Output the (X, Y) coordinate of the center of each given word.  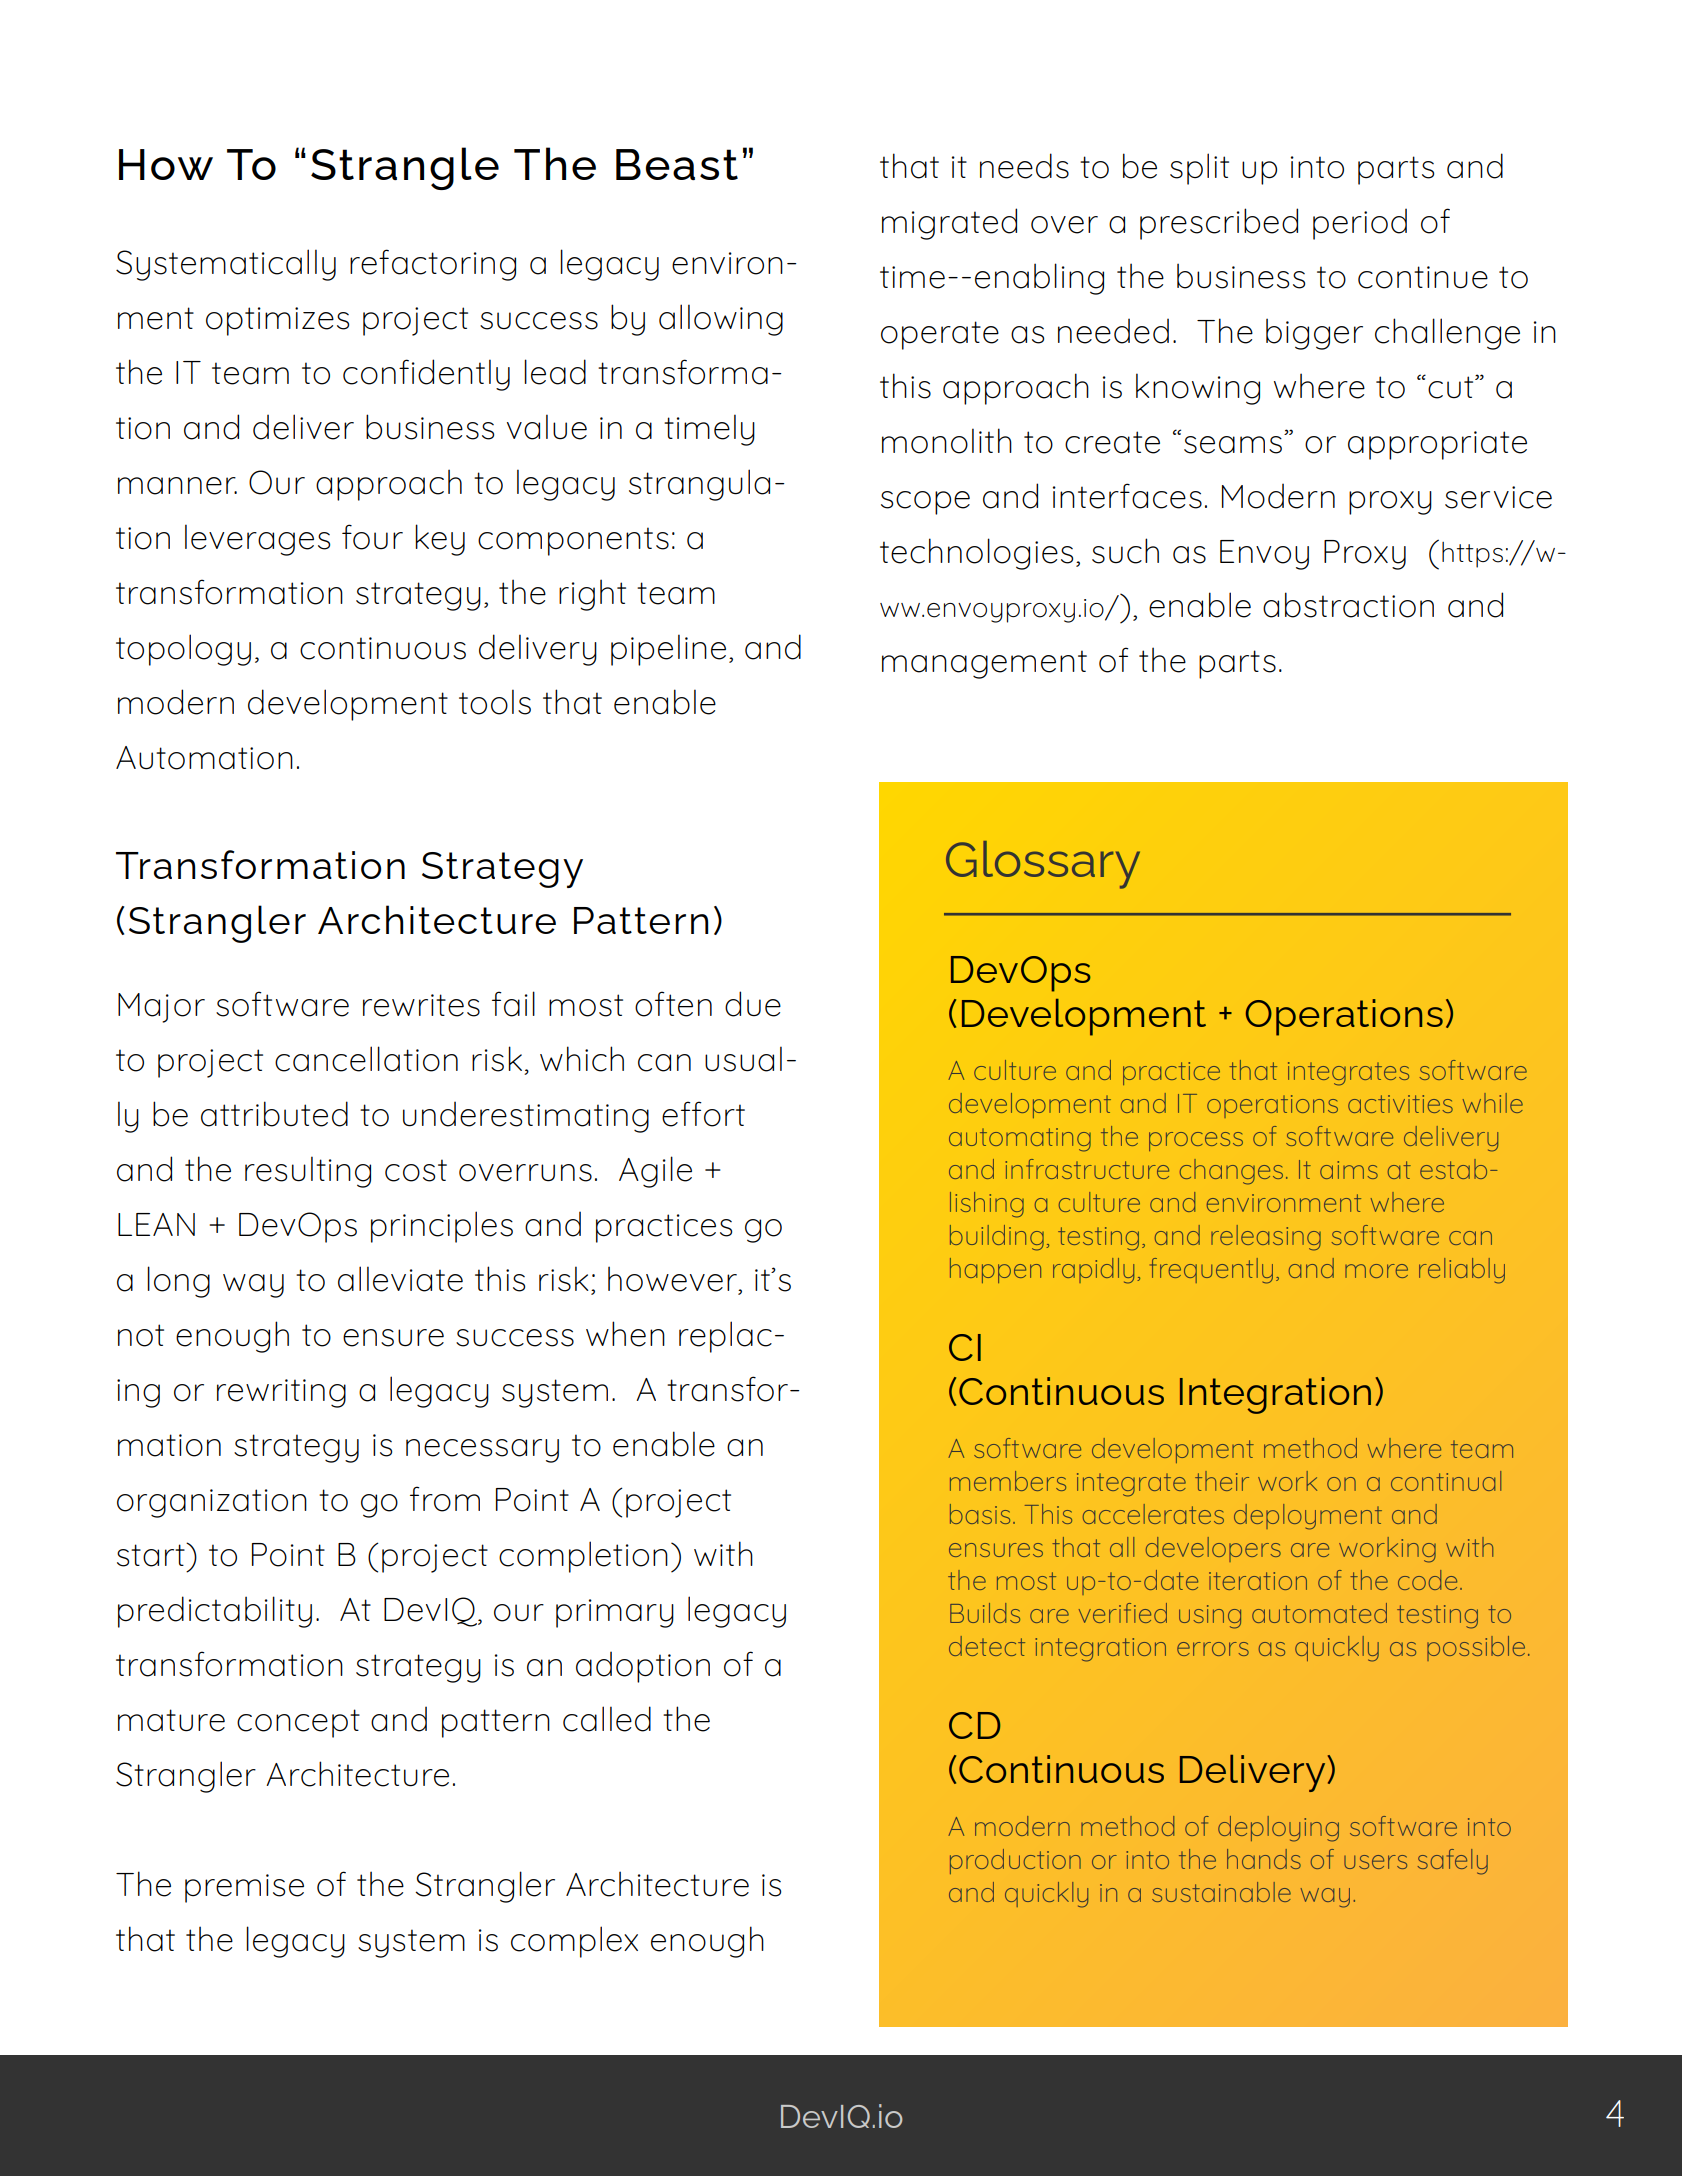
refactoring (433, 265)
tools (495, 702)
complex (574, 1942)
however (673, 1280)
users (1375, 1862)
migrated (949, 224)
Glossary (1043, 865)
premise (244, 1888)
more (1376, 1271)
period (1360, 224)
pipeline (668, 650)
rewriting (281, 1393)
